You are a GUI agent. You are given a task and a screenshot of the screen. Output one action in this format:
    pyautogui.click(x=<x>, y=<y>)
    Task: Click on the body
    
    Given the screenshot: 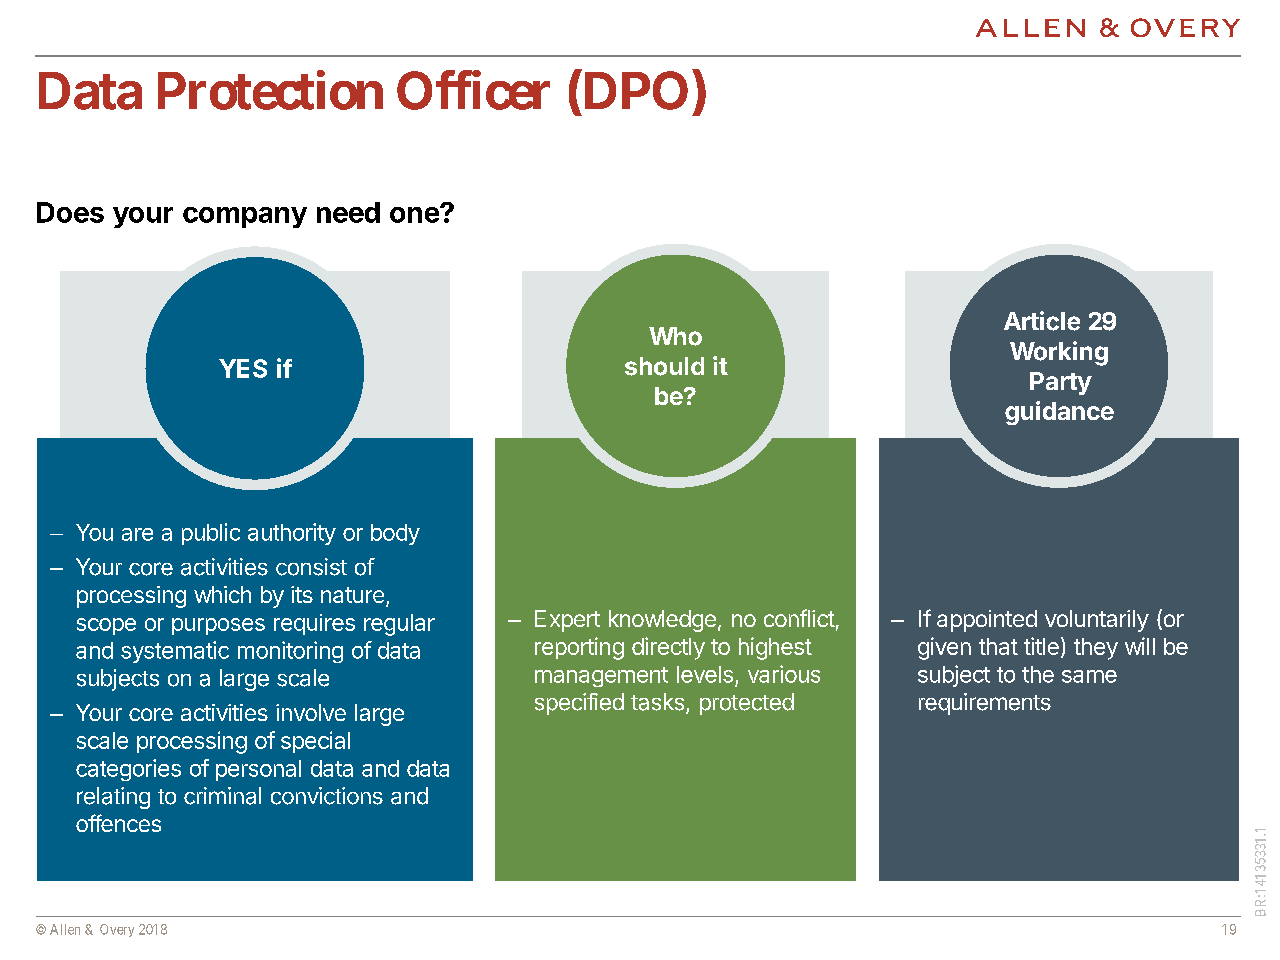 What is the action you would take?
    pyautogui.click(x=395, y=534)
